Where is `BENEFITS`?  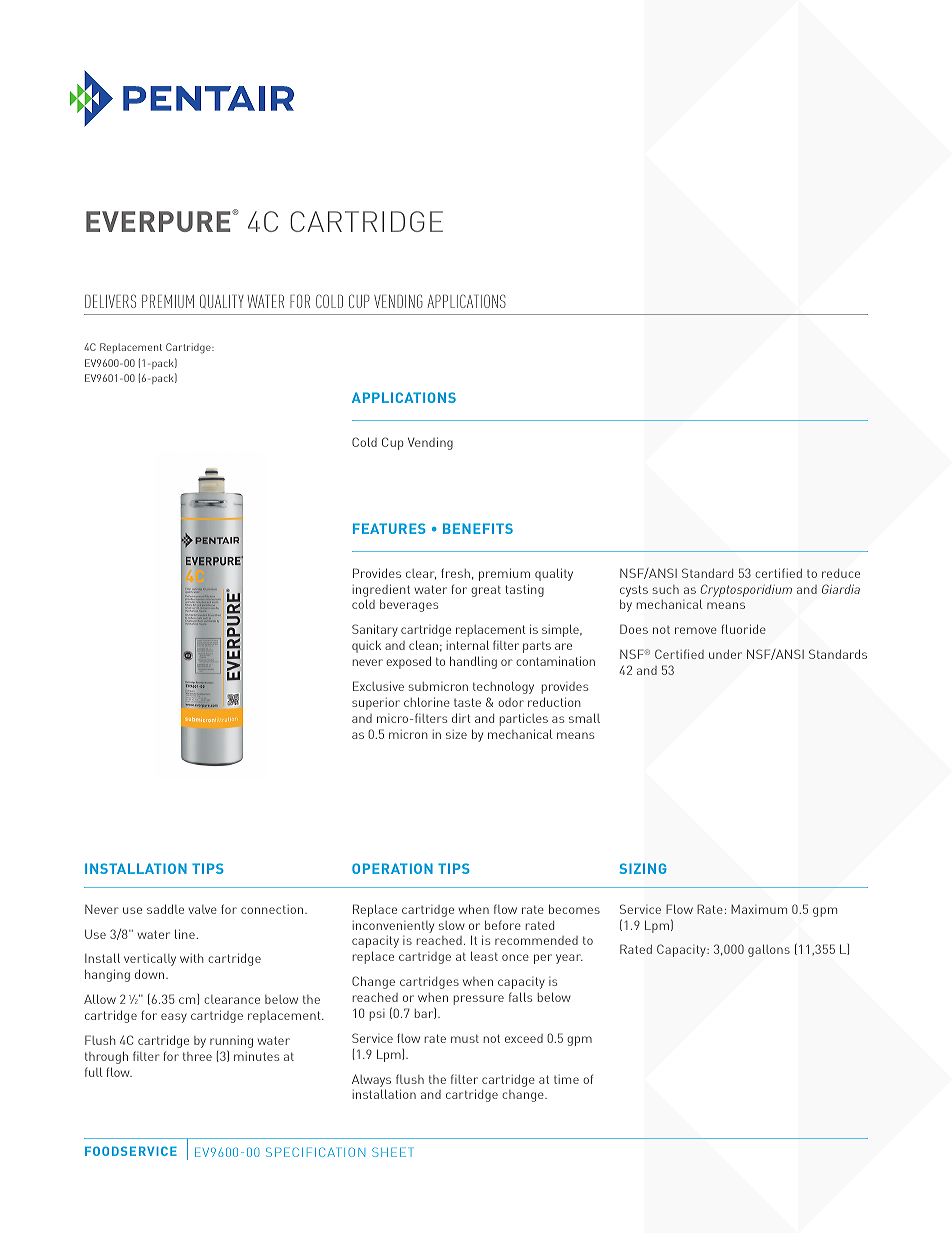
BENEFITS is located at coordinates (478, 528).
